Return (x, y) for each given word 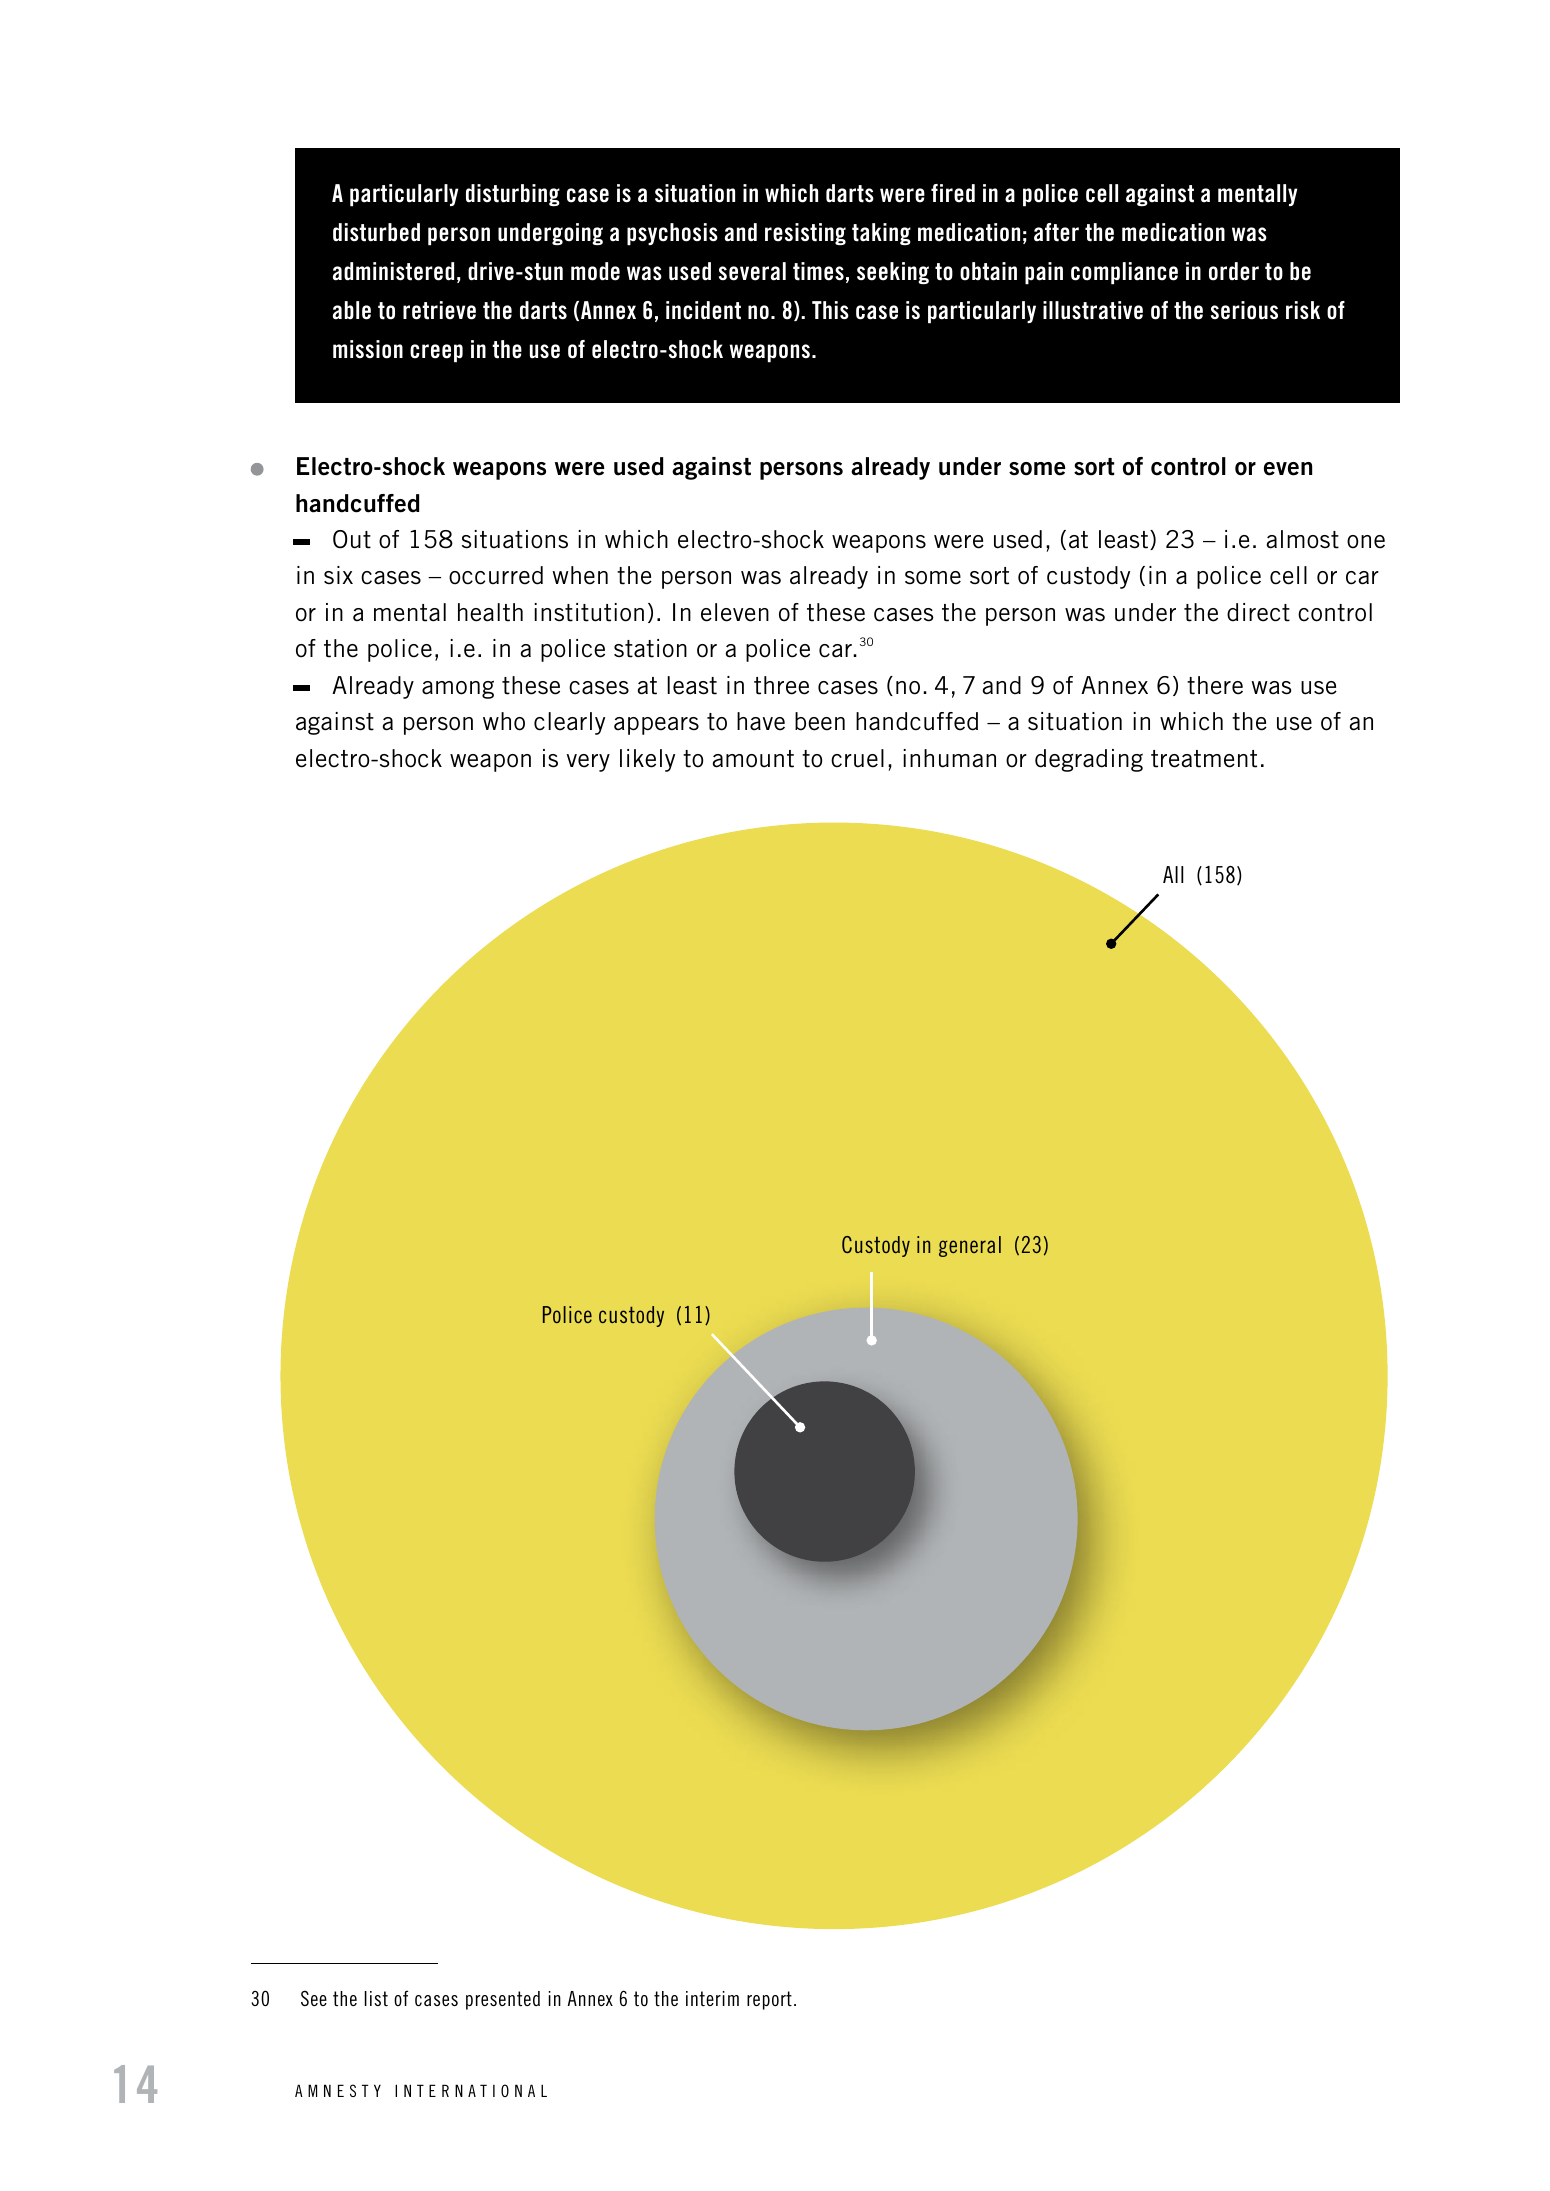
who (504, 721)
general (970, 1246)
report (769, 2000)
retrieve (439, 310)
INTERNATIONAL (471, 2090)
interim (712, 1998)
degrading (1089, 760)
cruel (857, 758)
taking (881, 234)
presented (503, 2000)
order (1234, 271)
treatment (1204, 759)
